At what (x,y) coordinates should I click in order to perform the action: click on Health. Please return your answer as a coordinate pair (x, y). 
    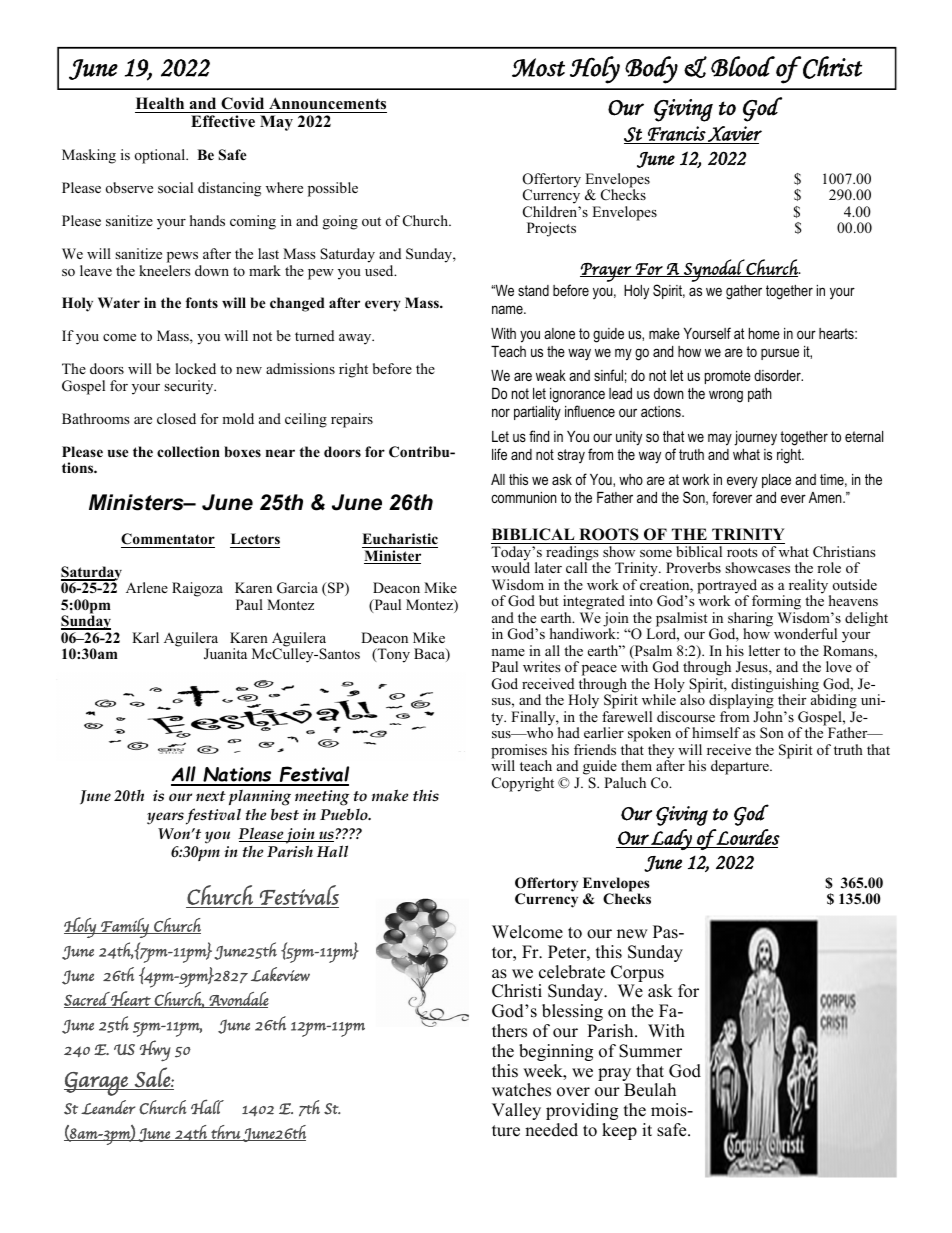
    Looking at the image, I should click on (160, 103).
